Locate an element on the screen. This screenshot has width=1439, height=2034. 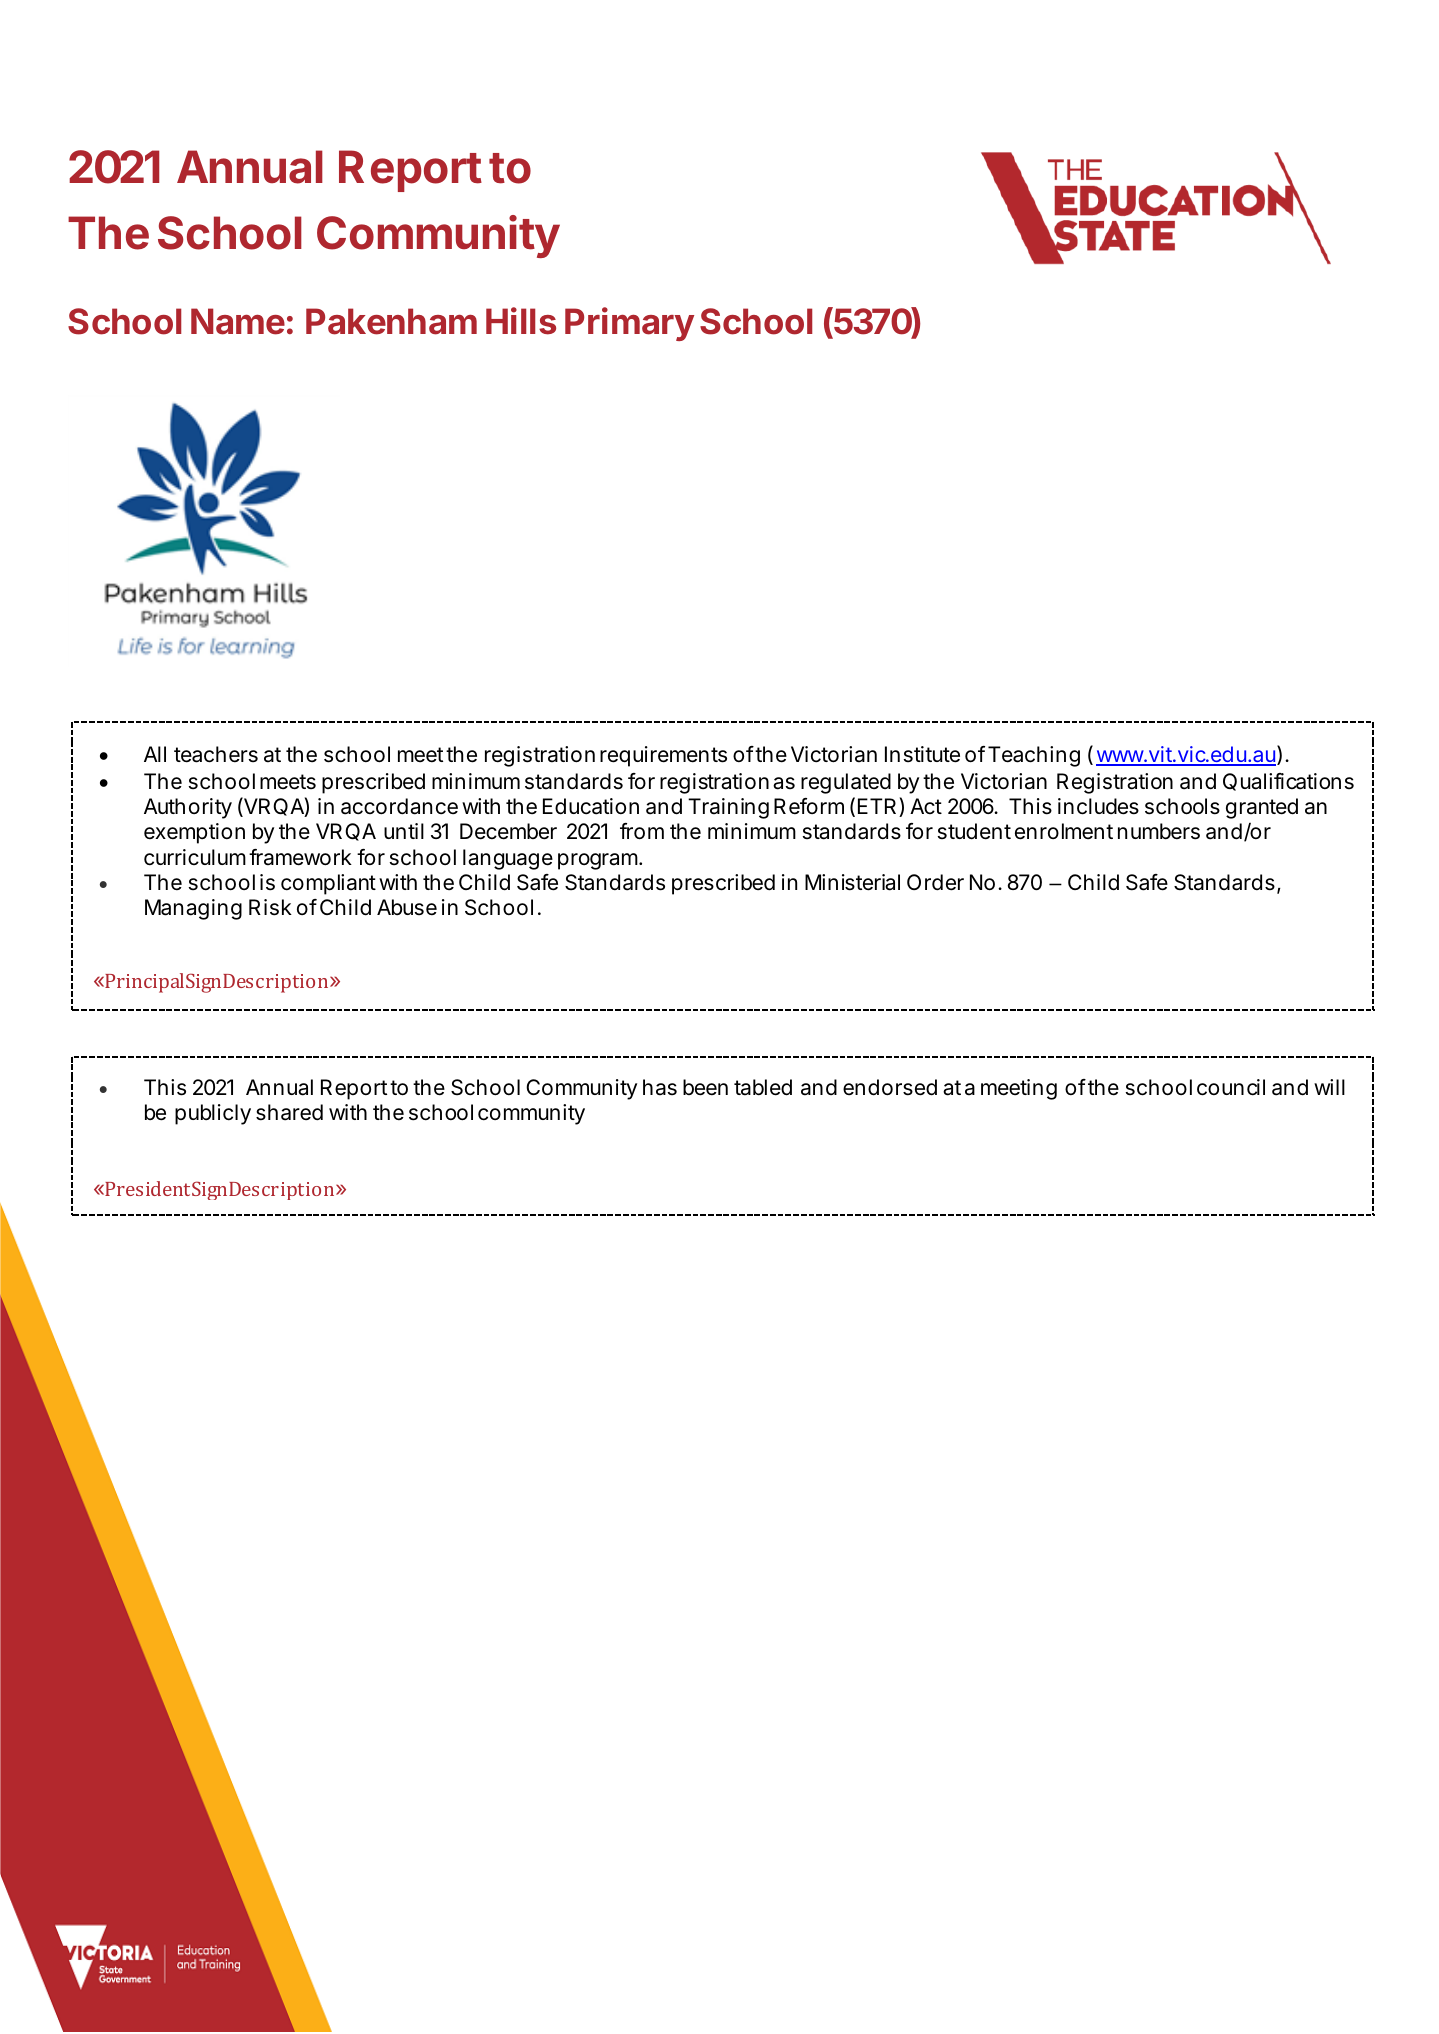
Name is located at coordinates (238, 321).
